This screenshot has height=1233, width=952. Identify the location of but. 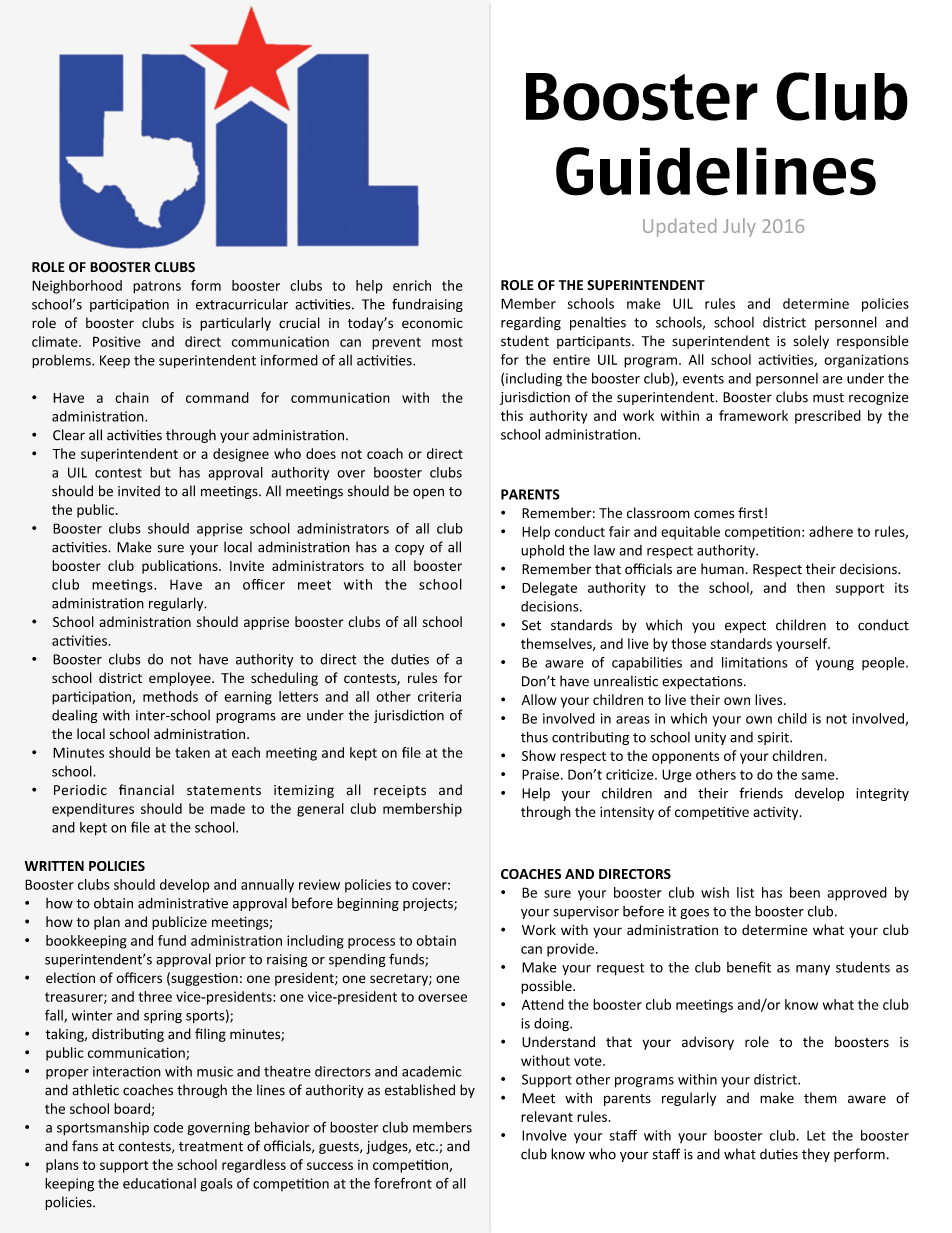
(160, 472).
